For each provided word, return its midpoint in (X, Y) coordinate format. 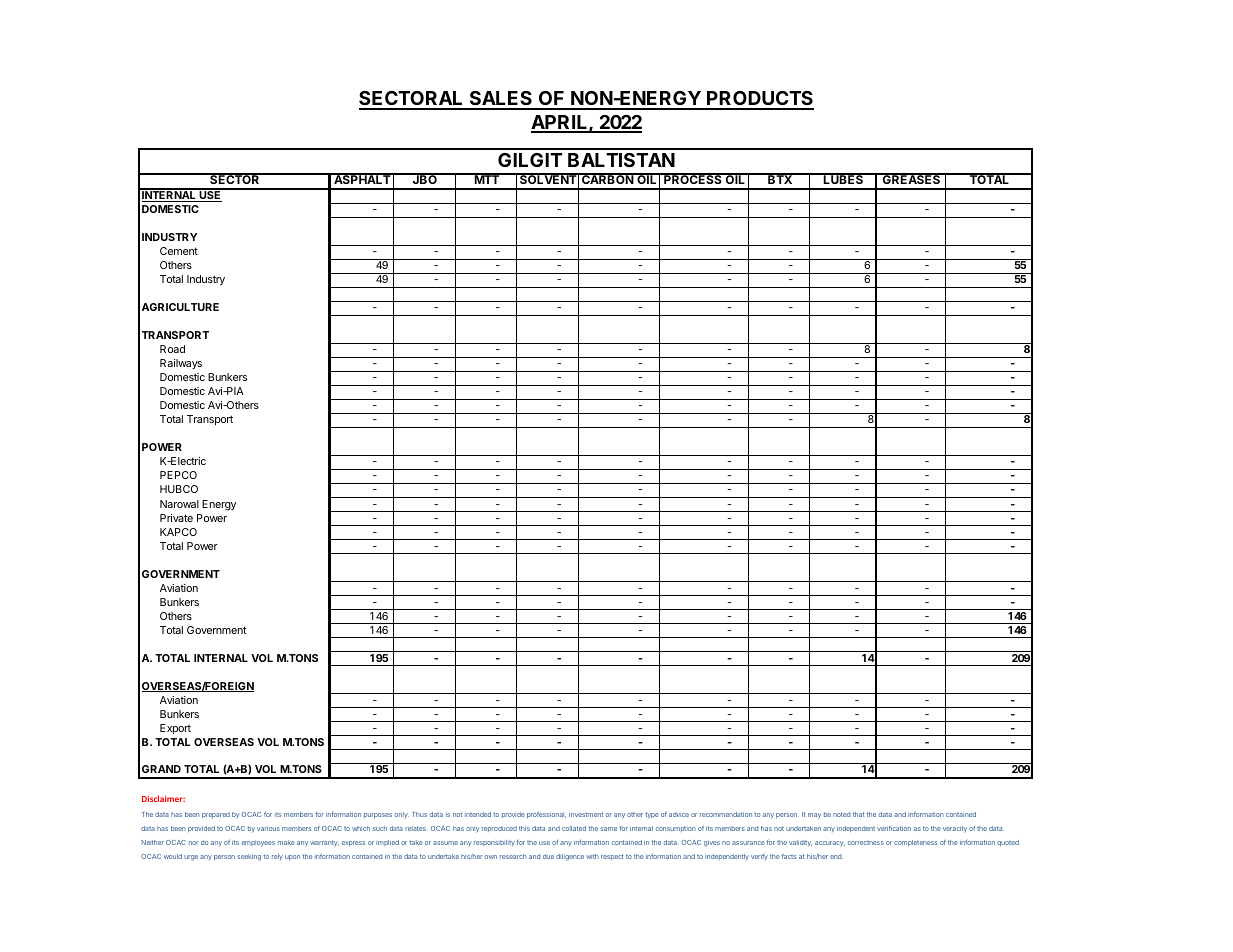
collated (574, 828)
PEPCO (178, 475)
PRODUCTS (759, 100)
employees (258, 843)
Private (176, 518)
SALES (500, 100)
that (859, 814)
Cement (179, 251)
